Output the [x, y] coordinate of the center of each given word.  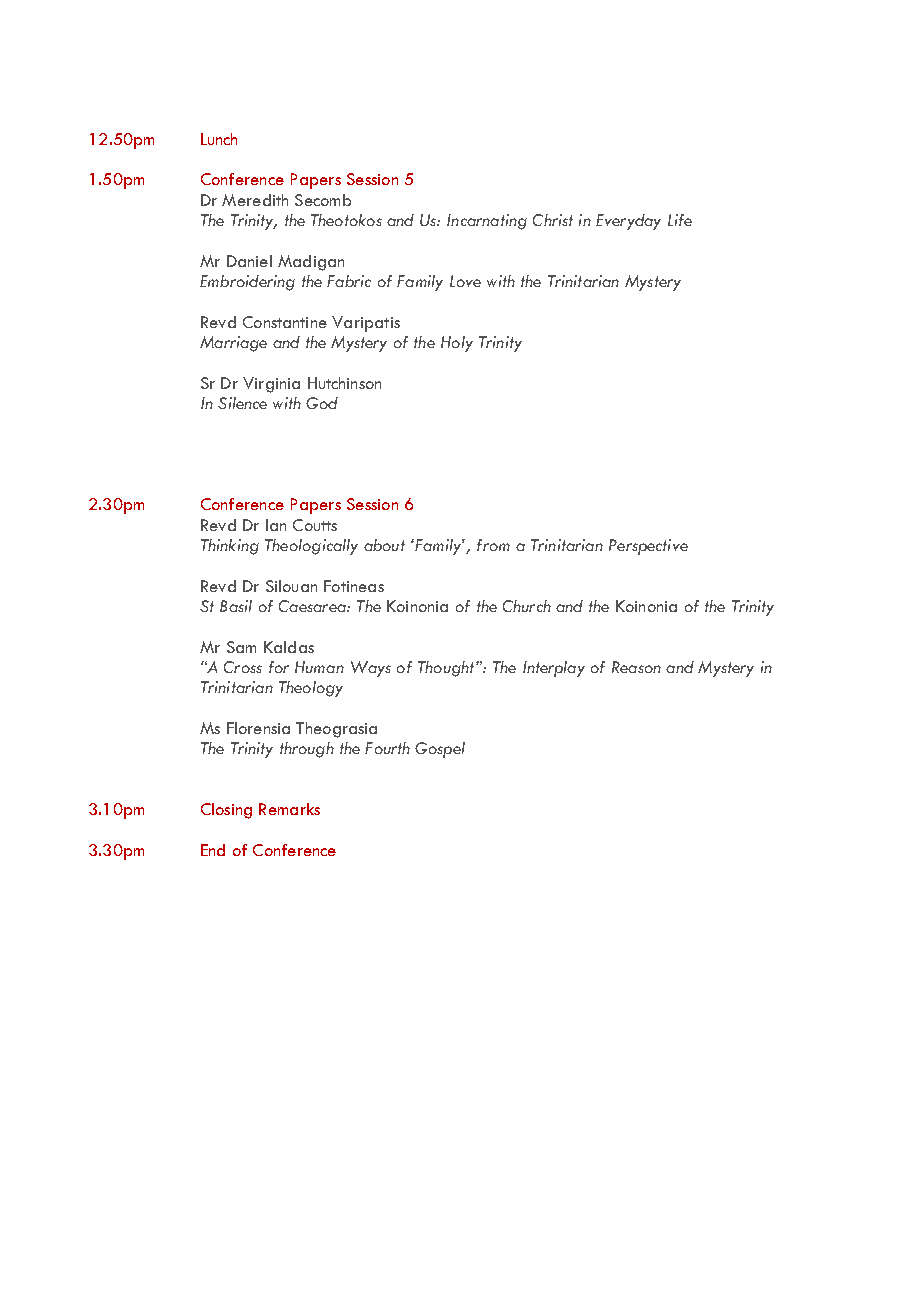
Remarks [289, 809]
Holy [457, 344]
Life [680, 220]
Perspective [648, 547]
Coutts [315, 525]
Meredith [255, 200]
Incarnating [487, 222]
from [493, 545]
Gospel [440, 750]
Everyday [628, 222]
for [279, 667]
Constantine [285, 322]
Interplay [554, 669]
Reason [636, 667]
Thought [447, 669]
